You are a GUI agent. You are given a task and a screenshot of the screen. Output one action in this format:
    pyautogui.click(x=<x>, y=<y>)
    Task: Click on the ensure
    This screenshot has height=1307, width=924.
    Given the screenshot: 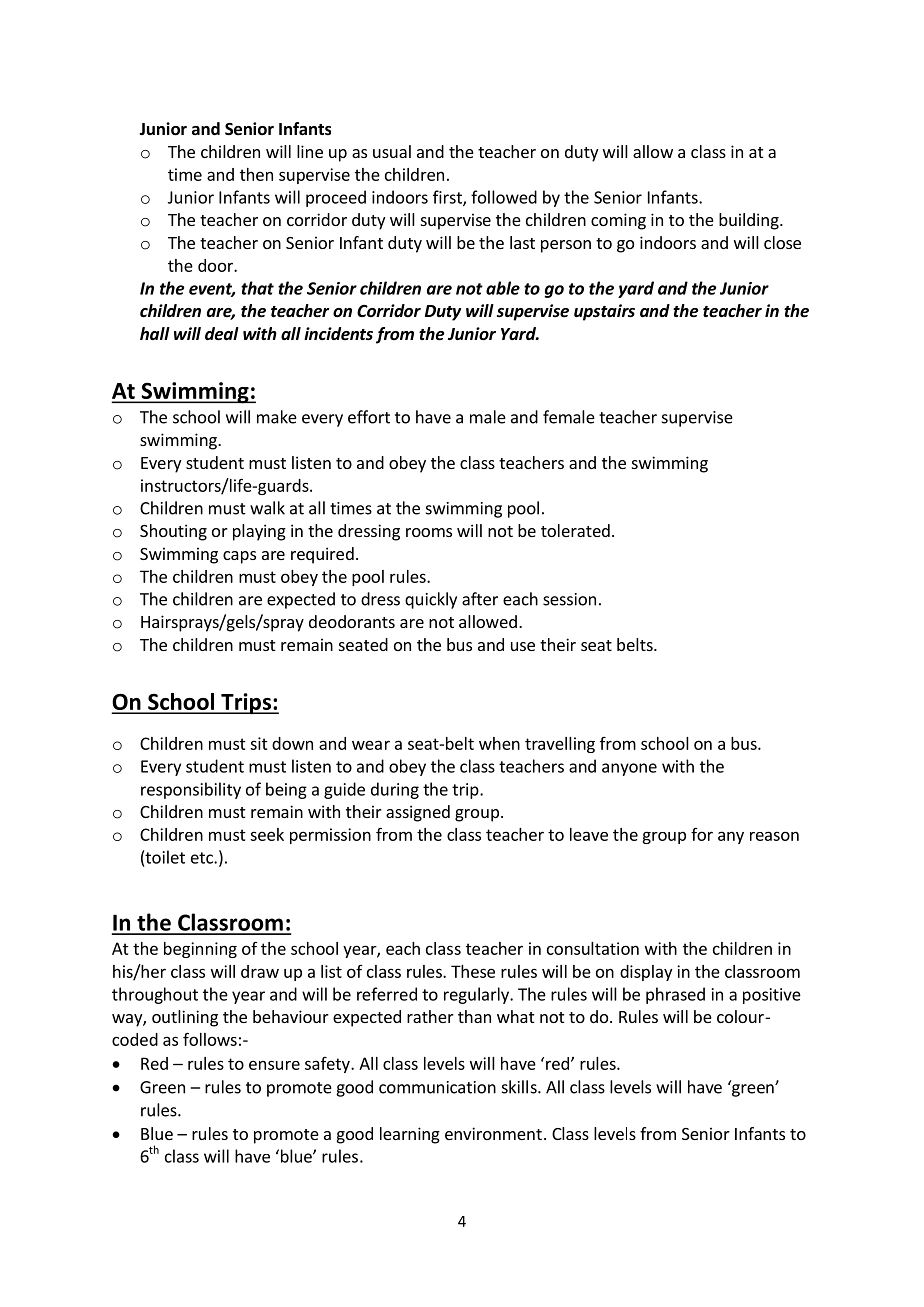 What is the action you would take?
    pyautogui.click(x=274, y=1065)
